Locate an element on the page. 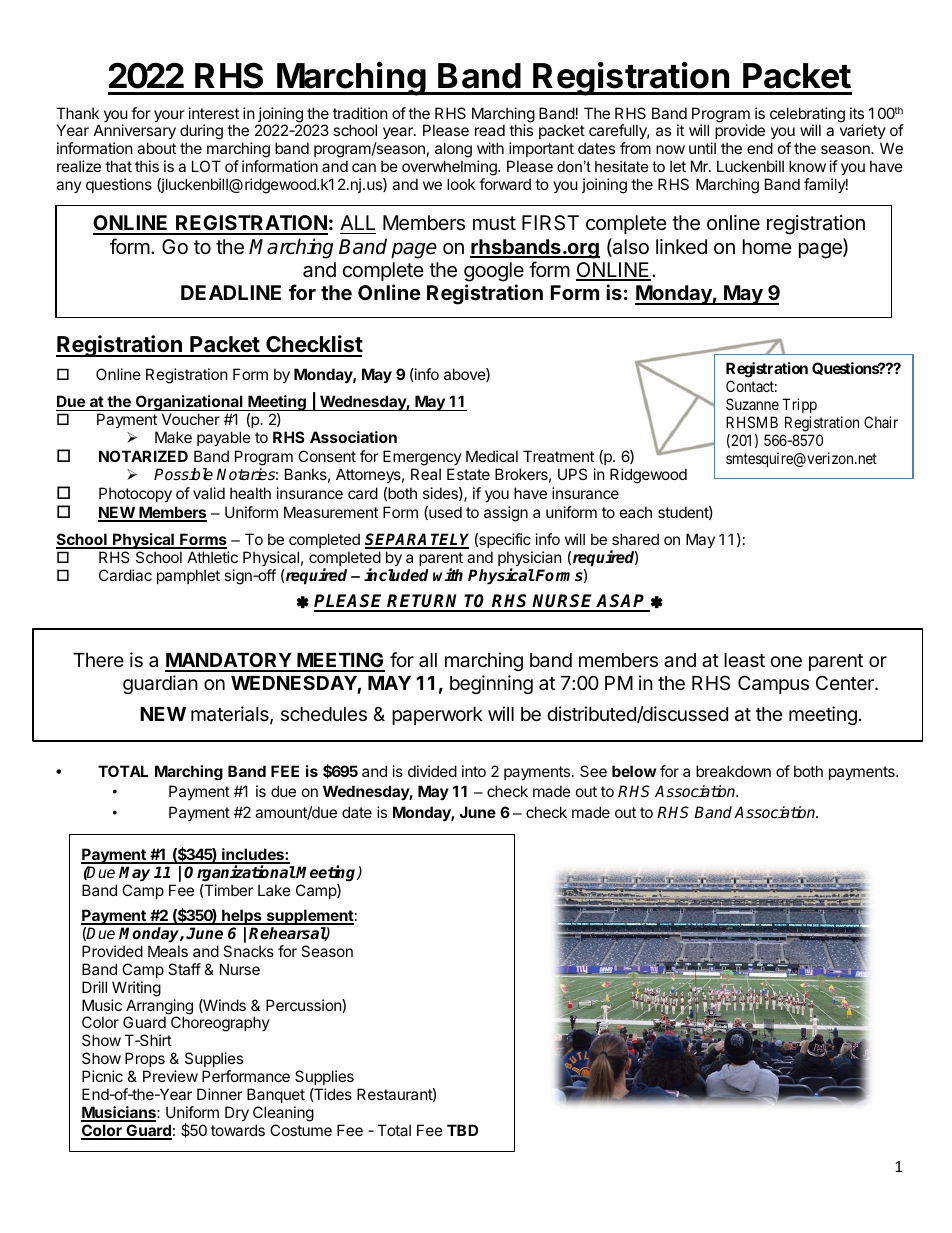  about is located at coordinates (156, 148).
